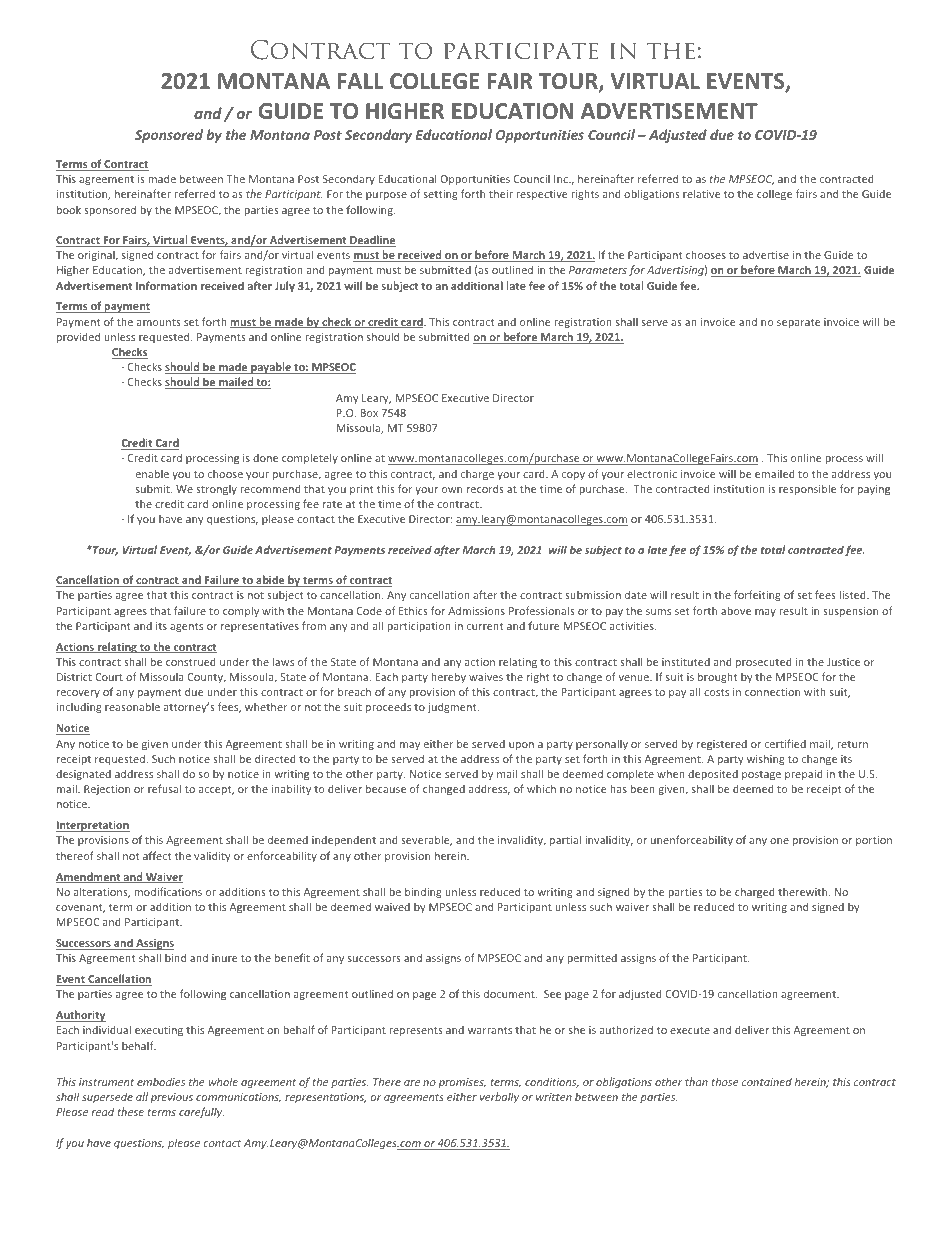 The image size is (952, 1233). What do you see at coordinates (767, 1081) in the screenshot?
I see `contained` at bounding box center [767, 1081].
